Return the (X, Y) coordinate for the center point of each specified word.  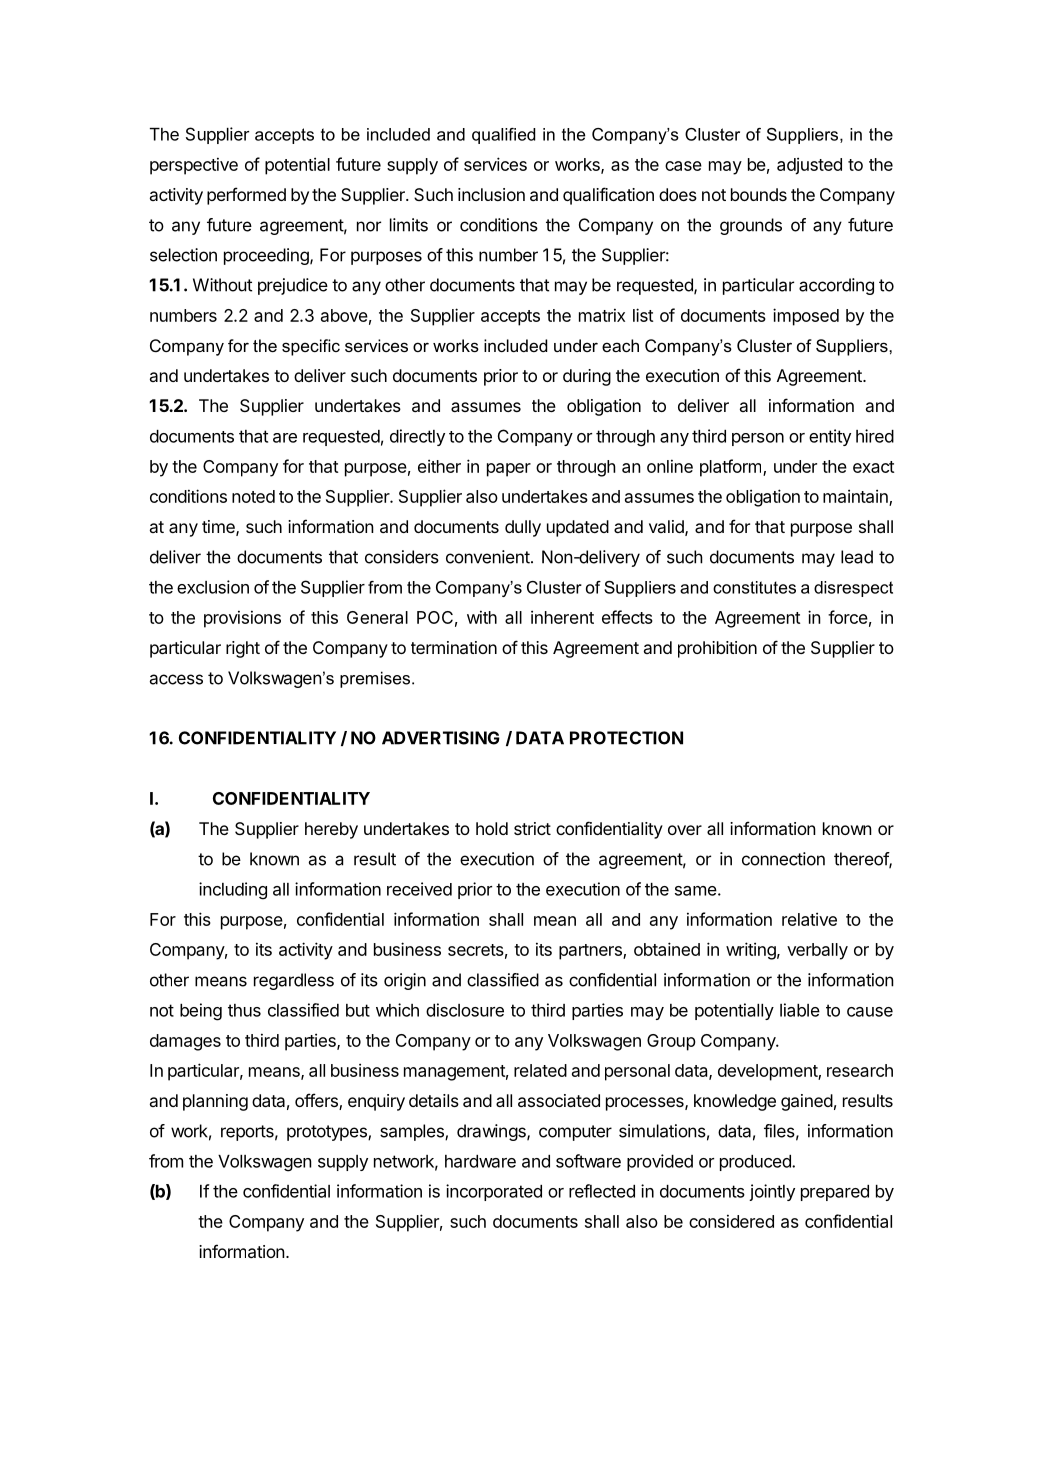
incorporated (494, 1192)
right (243, 649)
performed (246, 196)
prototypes (328, 1133)
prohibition (717, 649)
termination (454, 647)
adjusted (809, 166)
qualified (503, 136)
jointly (772, 1192)
